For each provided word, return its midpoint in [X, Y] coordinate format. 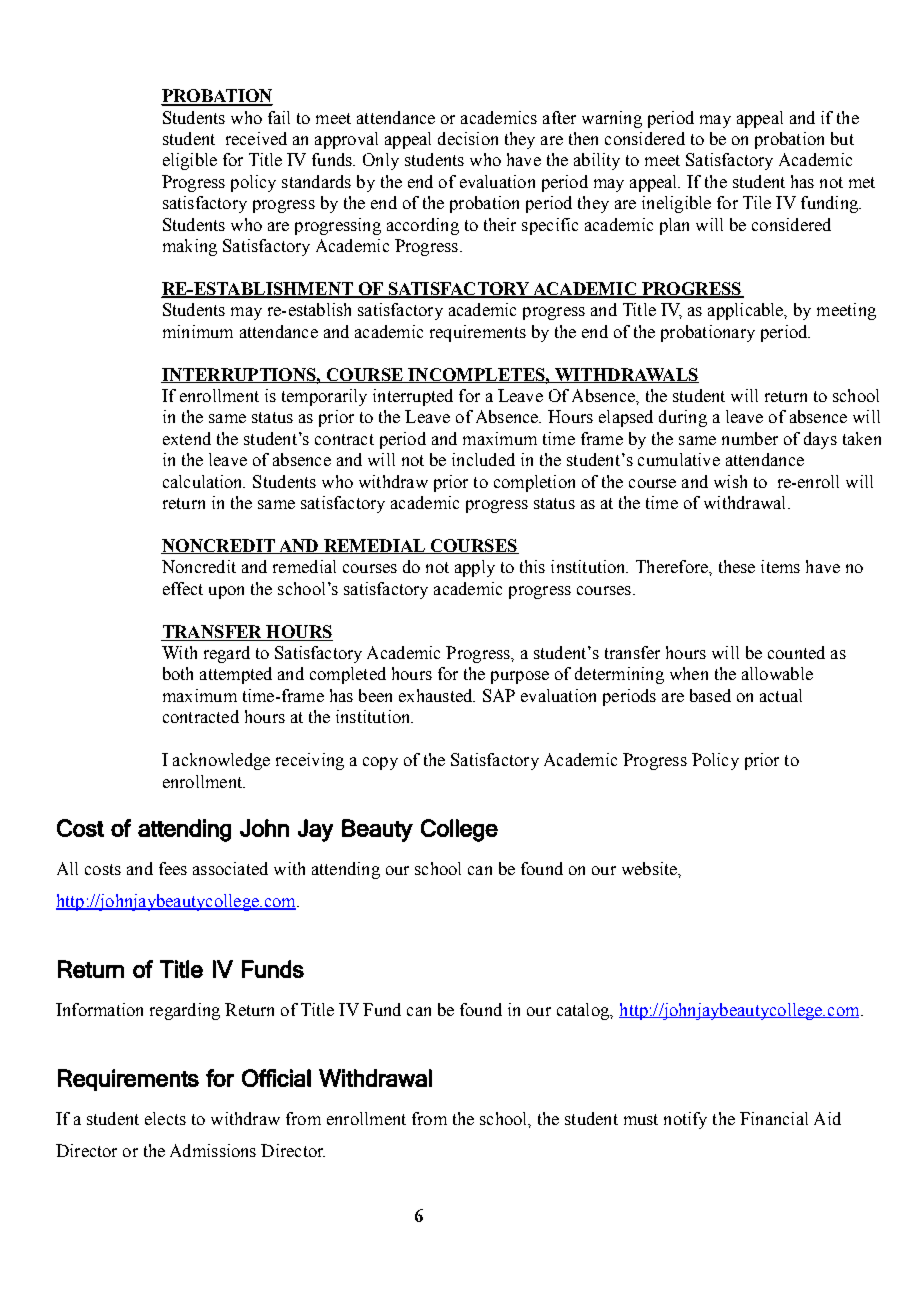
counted [796, 652]
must [641, 1119]
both [178, 673]
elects [165, 1118]
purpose [520, 677]
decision [468, 138]
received [256, 138]
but [842, 138]
